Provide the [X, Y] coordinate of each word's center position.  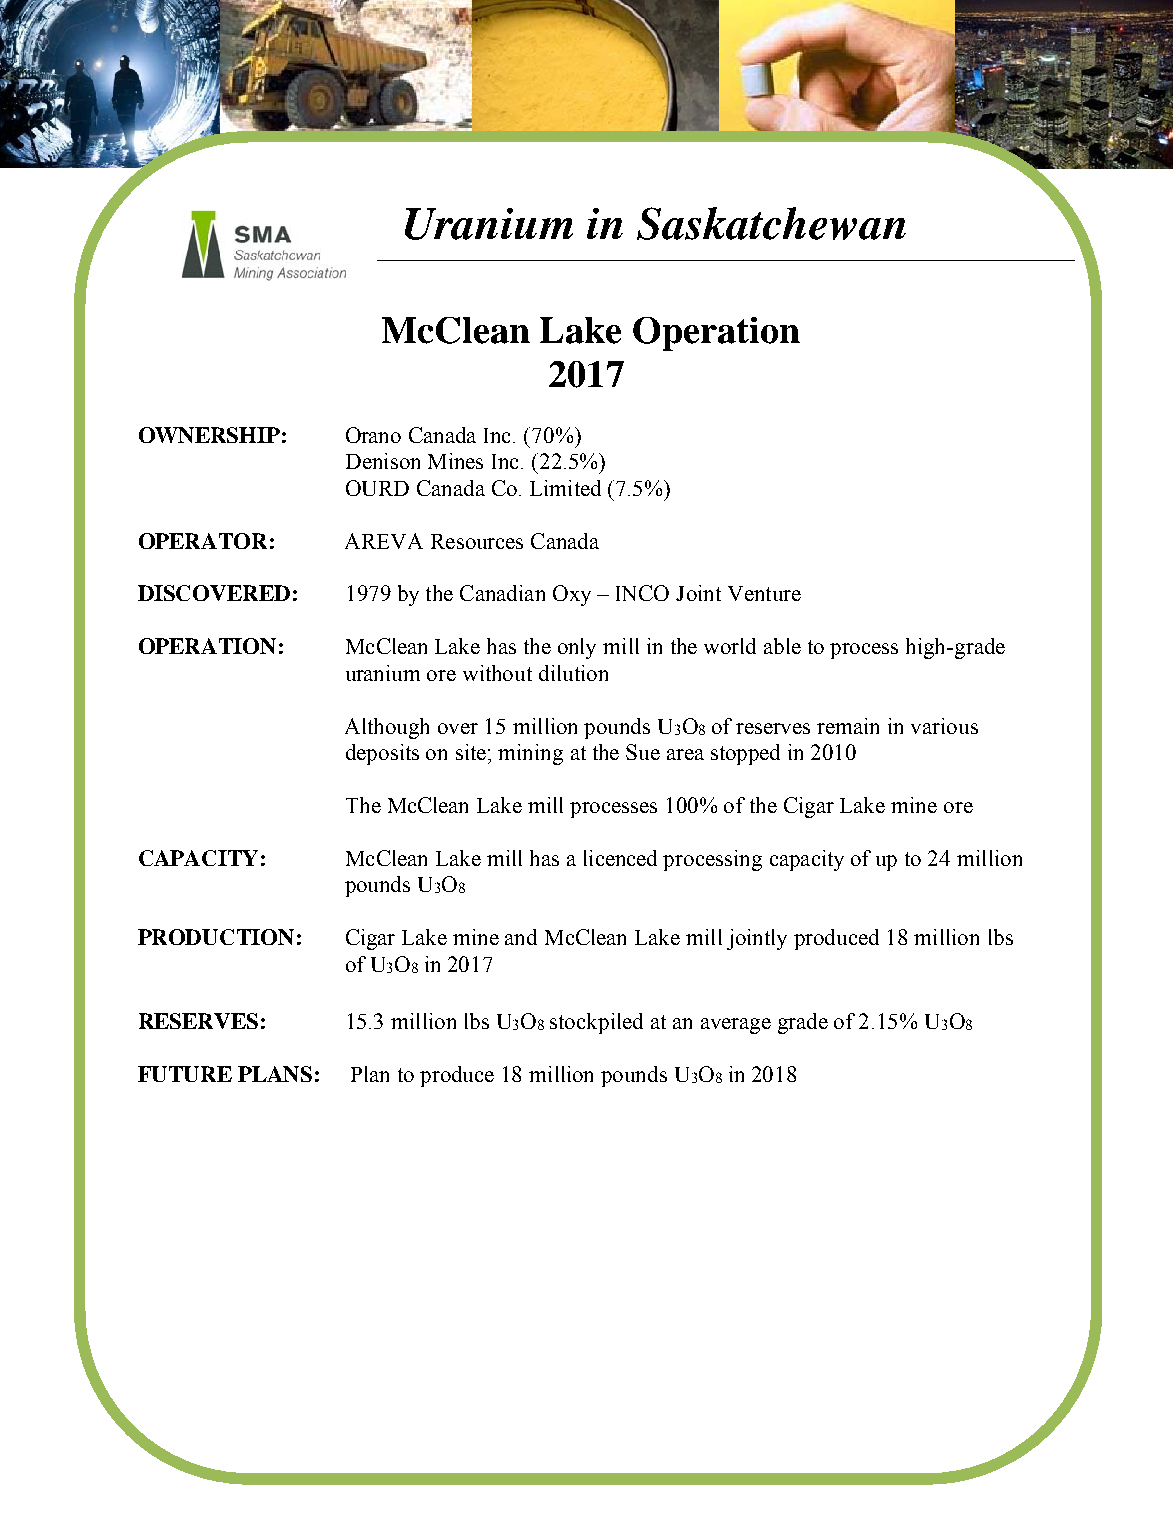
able [782, 646]
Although [387, 728]
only [577, 648]
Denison [383, 461]
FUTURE [185, 1074]
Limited [565, 488]
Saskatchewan [771, 223]
